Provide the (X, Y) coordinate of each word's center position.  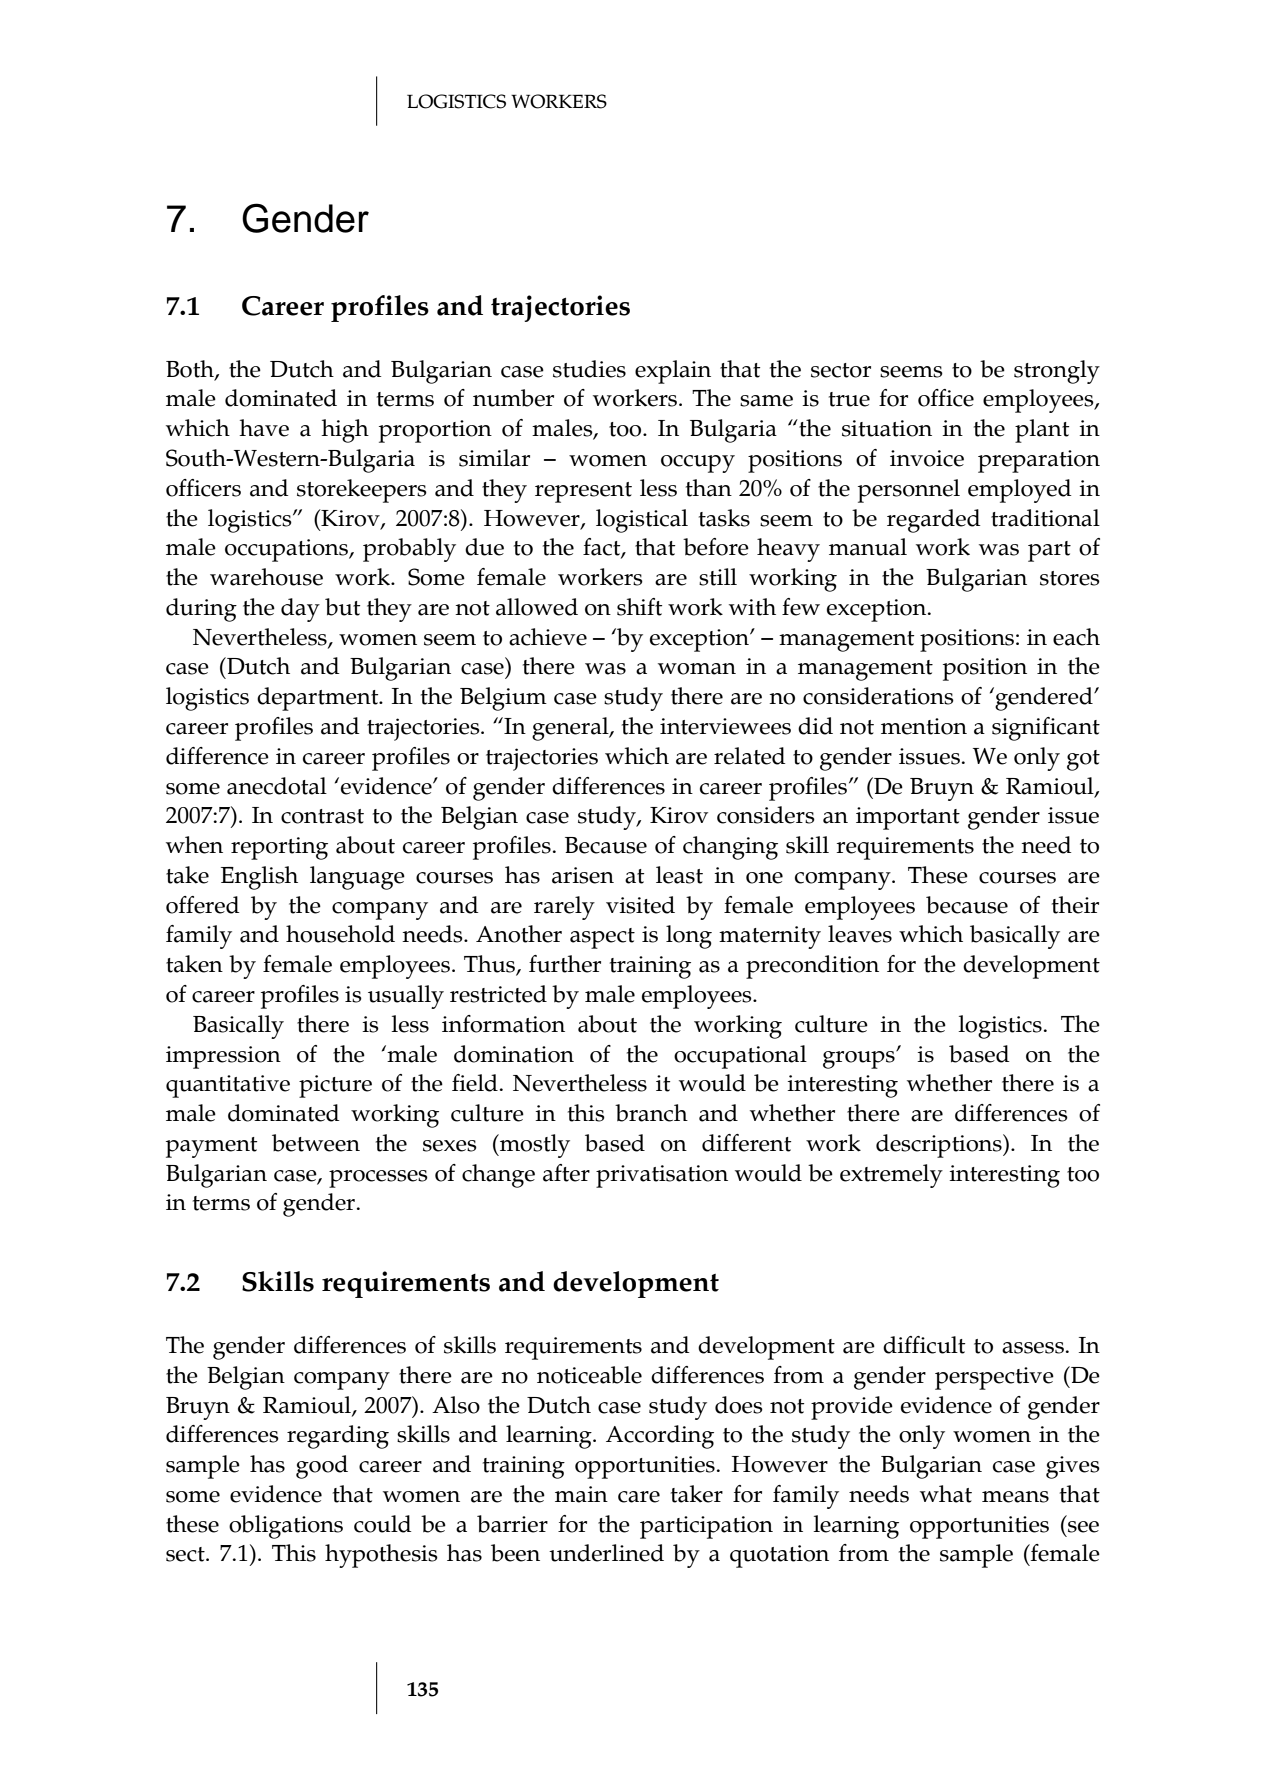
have (264, 428)
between (316, 1143)
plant (1042, 431)
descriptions (940, 1146)
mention (924, 726)
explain (673, 372)
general (571, 729)
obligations (286, 1527)
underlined (606, 1553)
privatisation (662, 1176)
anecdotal (277, 786)
